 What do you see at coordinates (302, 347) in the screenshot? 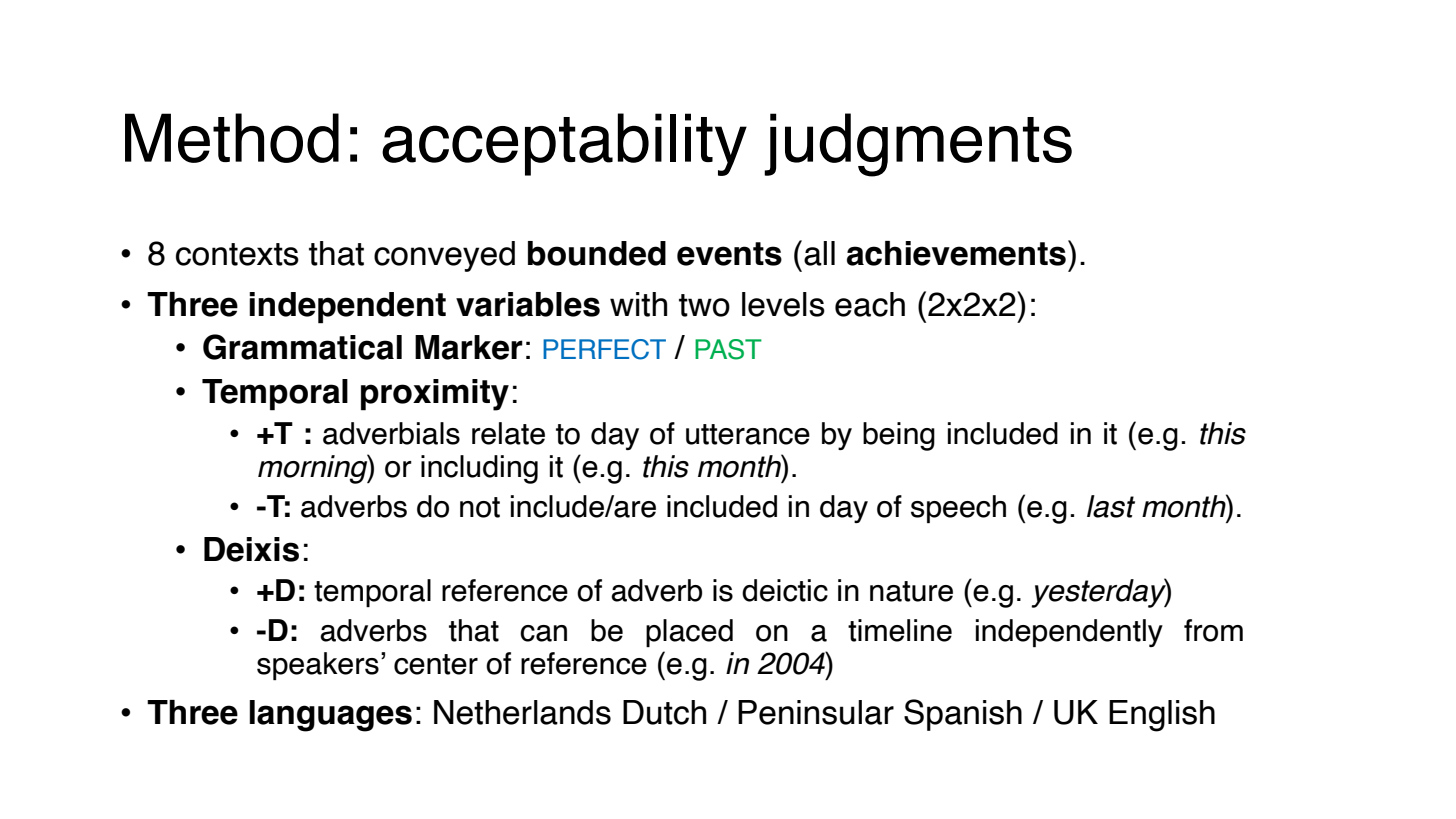
I see `Grammatical` at bounding box center [302, 347].
